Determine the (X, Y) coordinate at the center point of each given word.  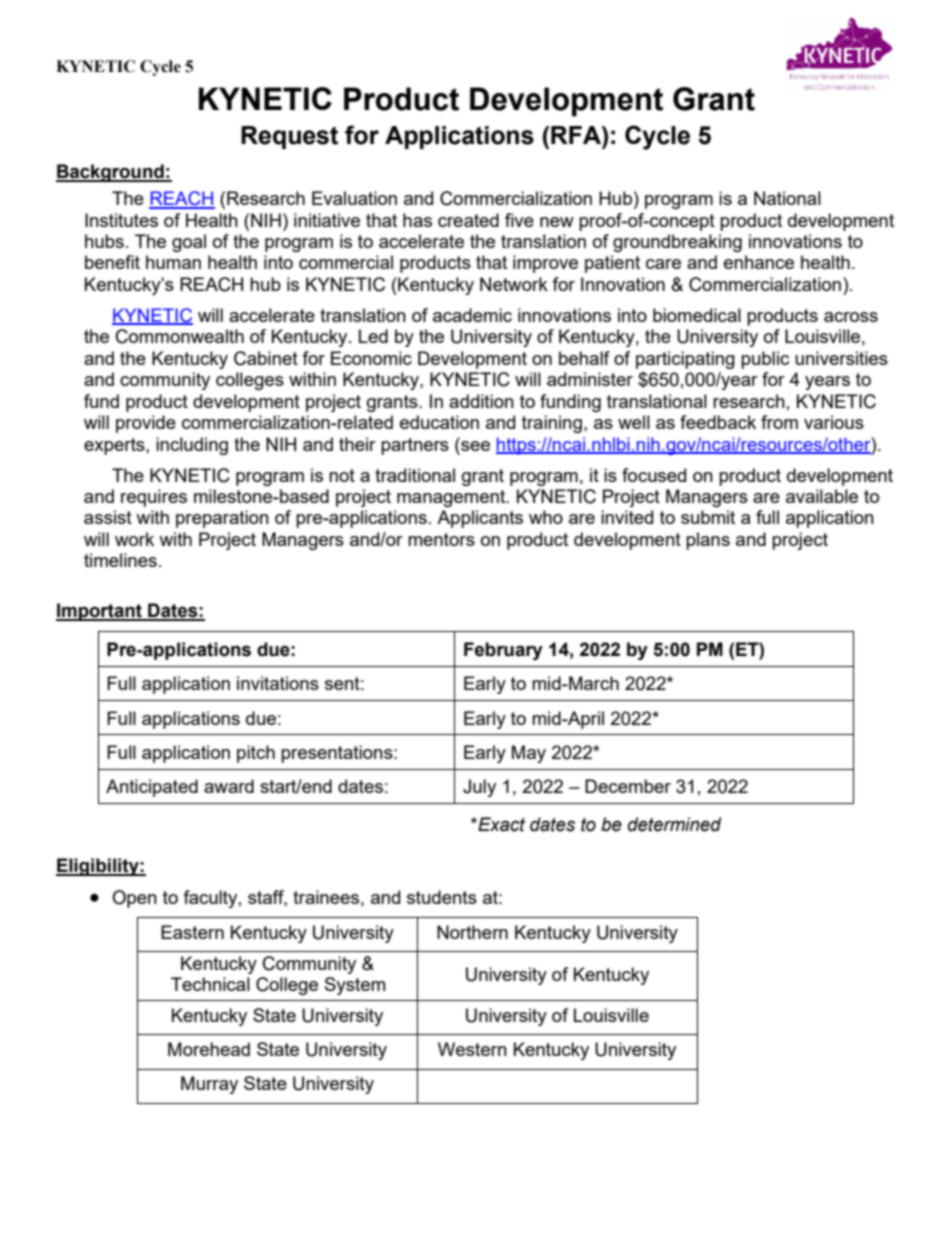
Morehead (209, 1049)
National (787, 198)
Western (472, 1049)
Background (111, 173)
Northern (472, 932)
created (468, 220)
